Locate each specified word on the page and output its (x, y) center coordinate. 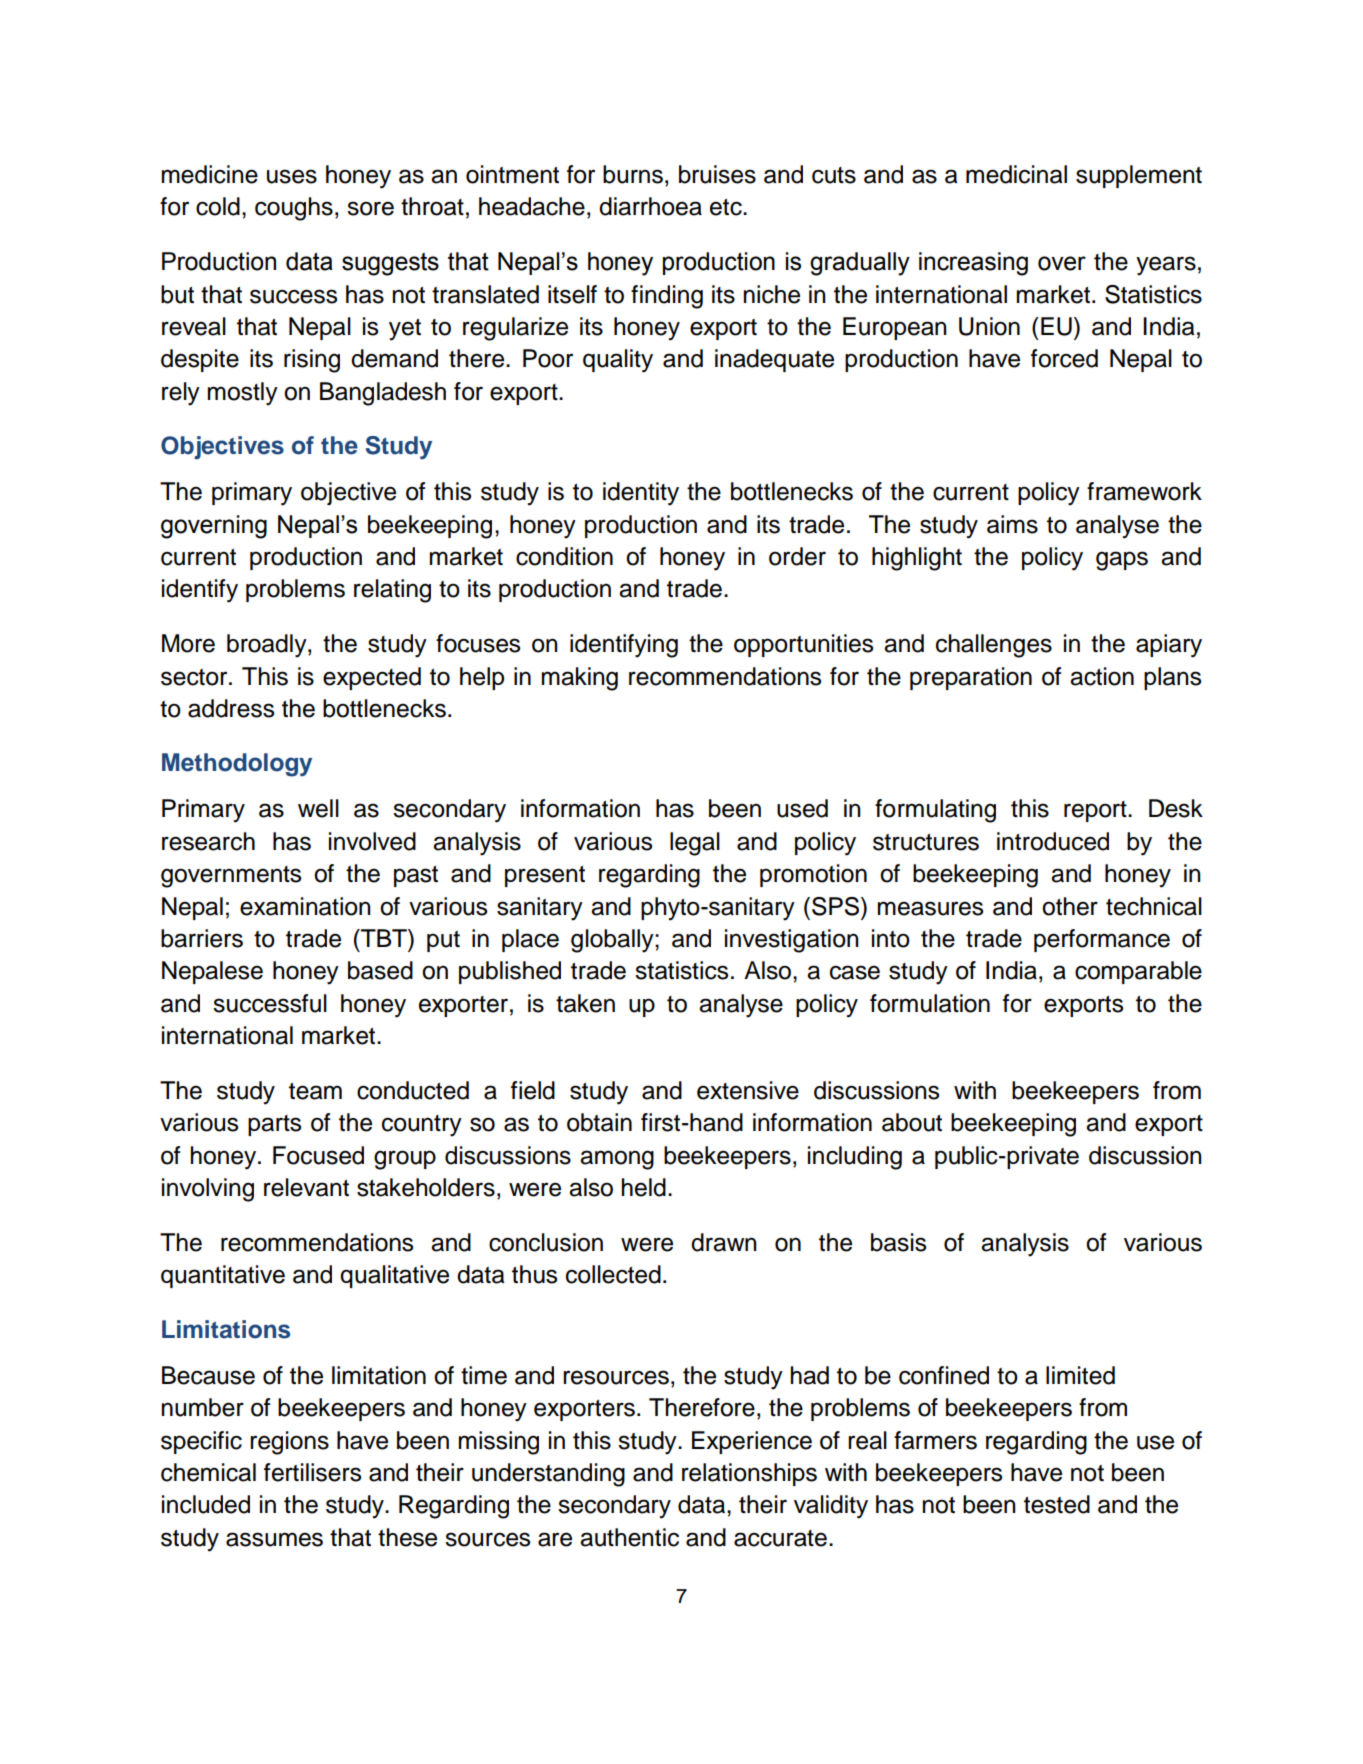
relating (392, 591)
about (912, 1122)
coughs (294, 209)
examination (305, 906)
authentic (629, 1537)
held (644, 1187)
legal (695, 844)
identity (641, 494)
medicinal (1016, 174)
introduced (1053, 841)
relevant (306, 1187)
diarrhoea (650, 206)
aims (1012, 524)
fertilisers (312, 1472)
